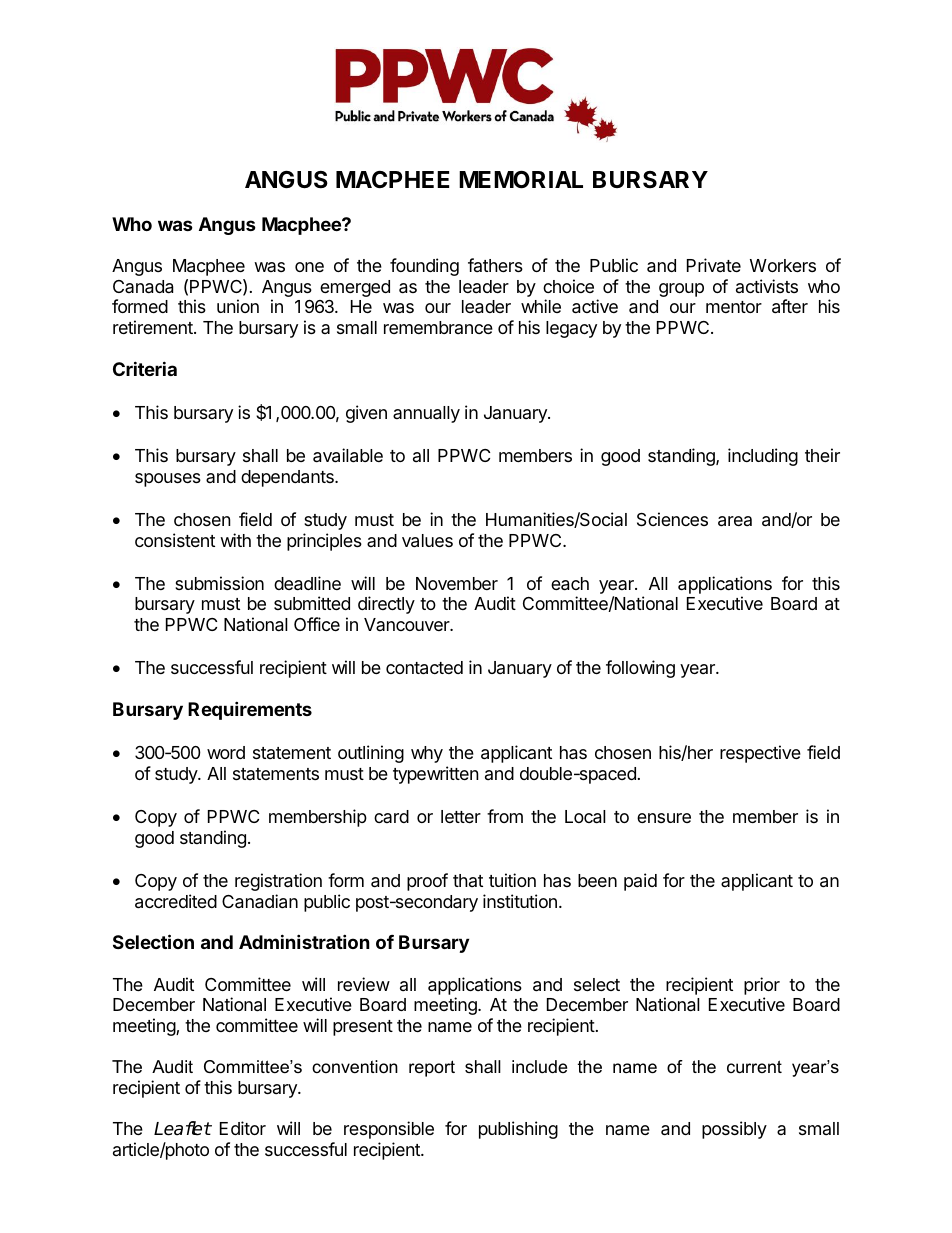 This image has height=1233, width=952. What do you see at coordinates (309, 267) in the image?
I see `one` at bounding box center [309, 267].
